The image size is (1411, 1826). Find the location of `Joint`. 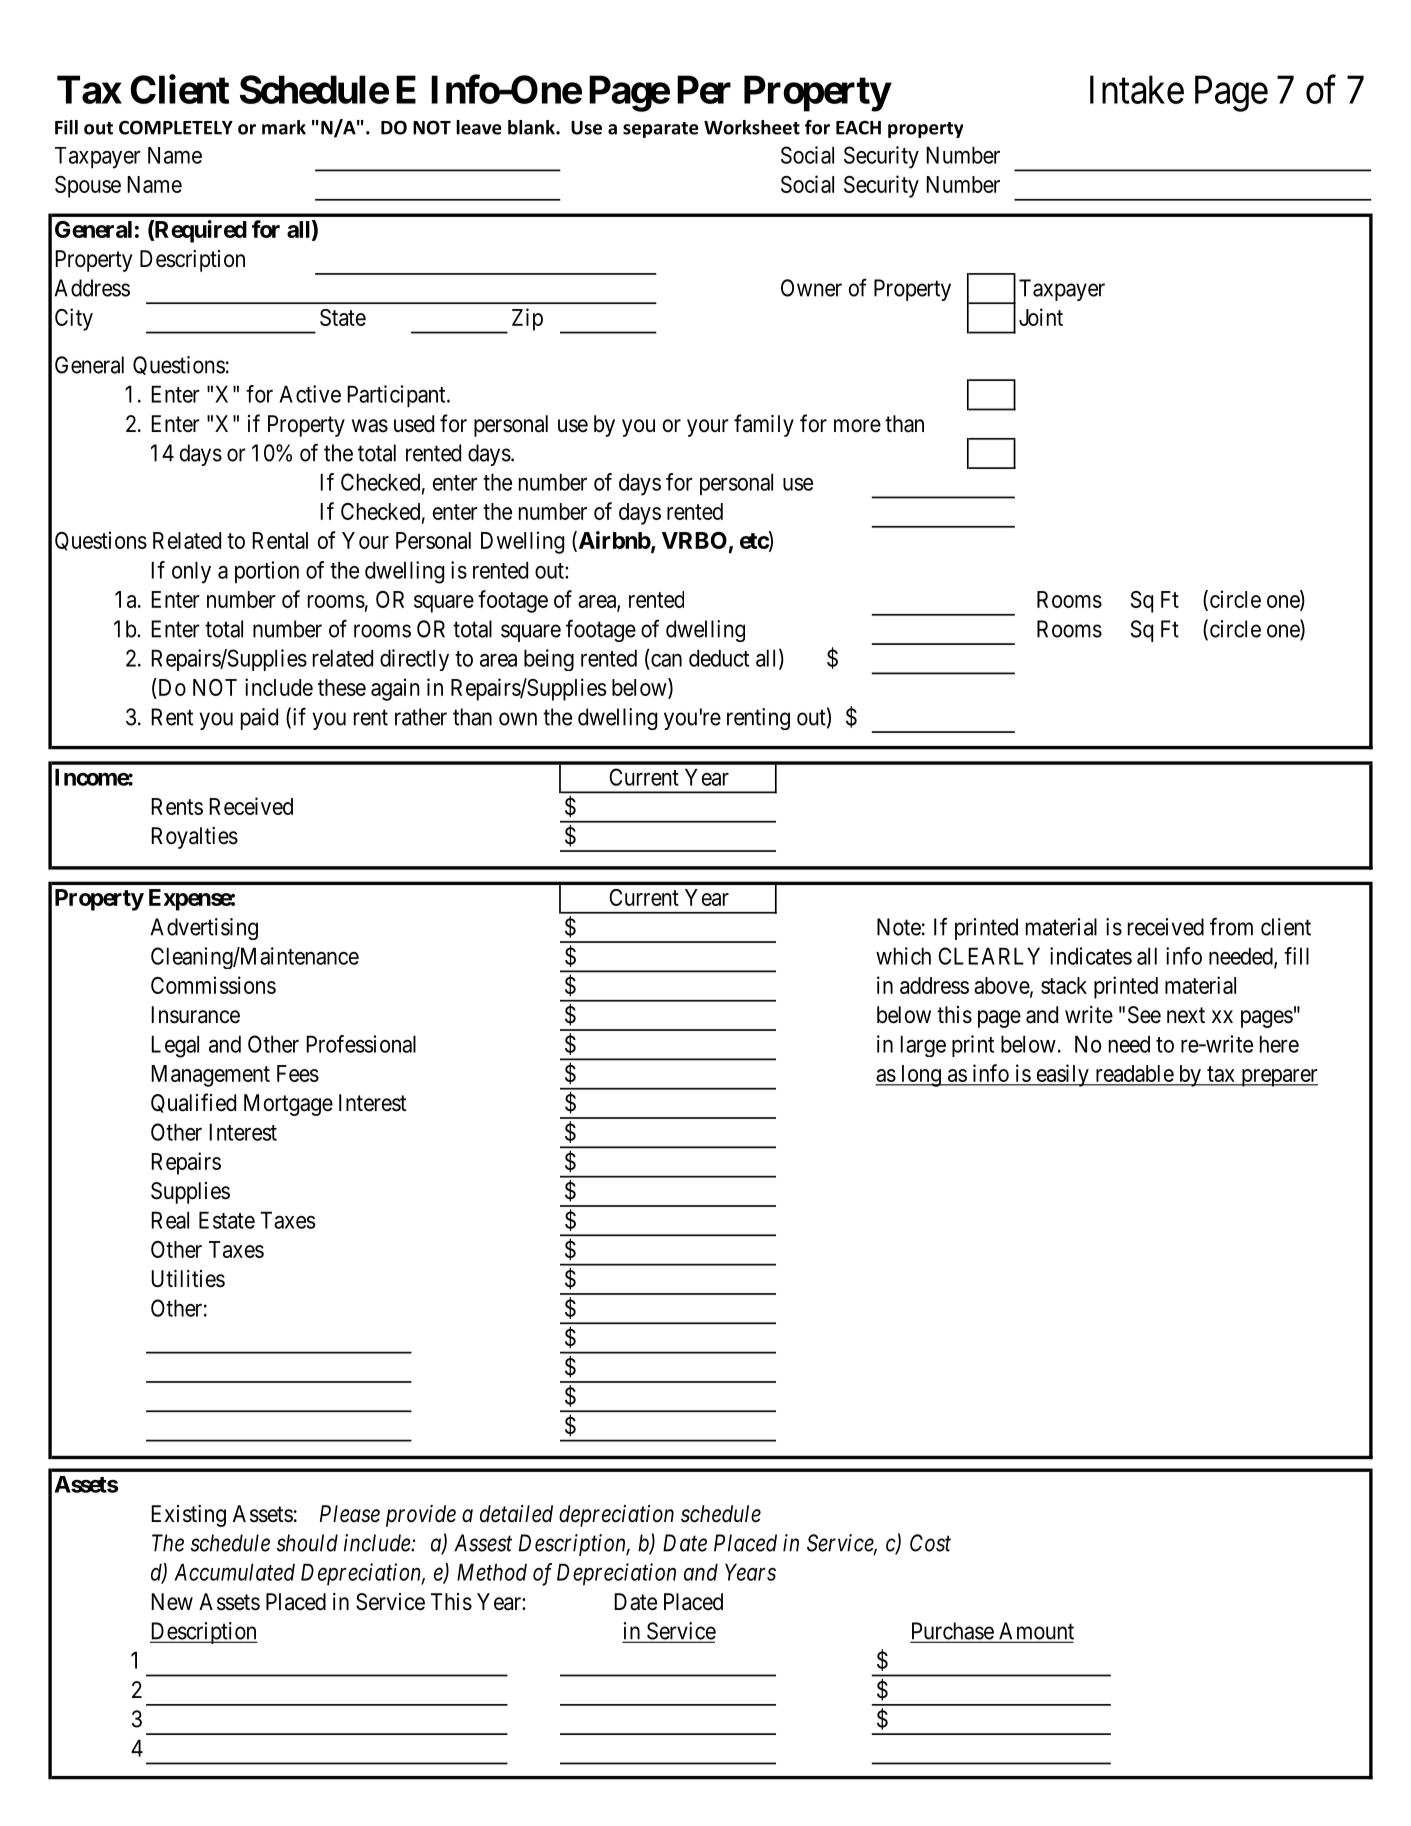

Joint is located at coordinates (1041, 317).
